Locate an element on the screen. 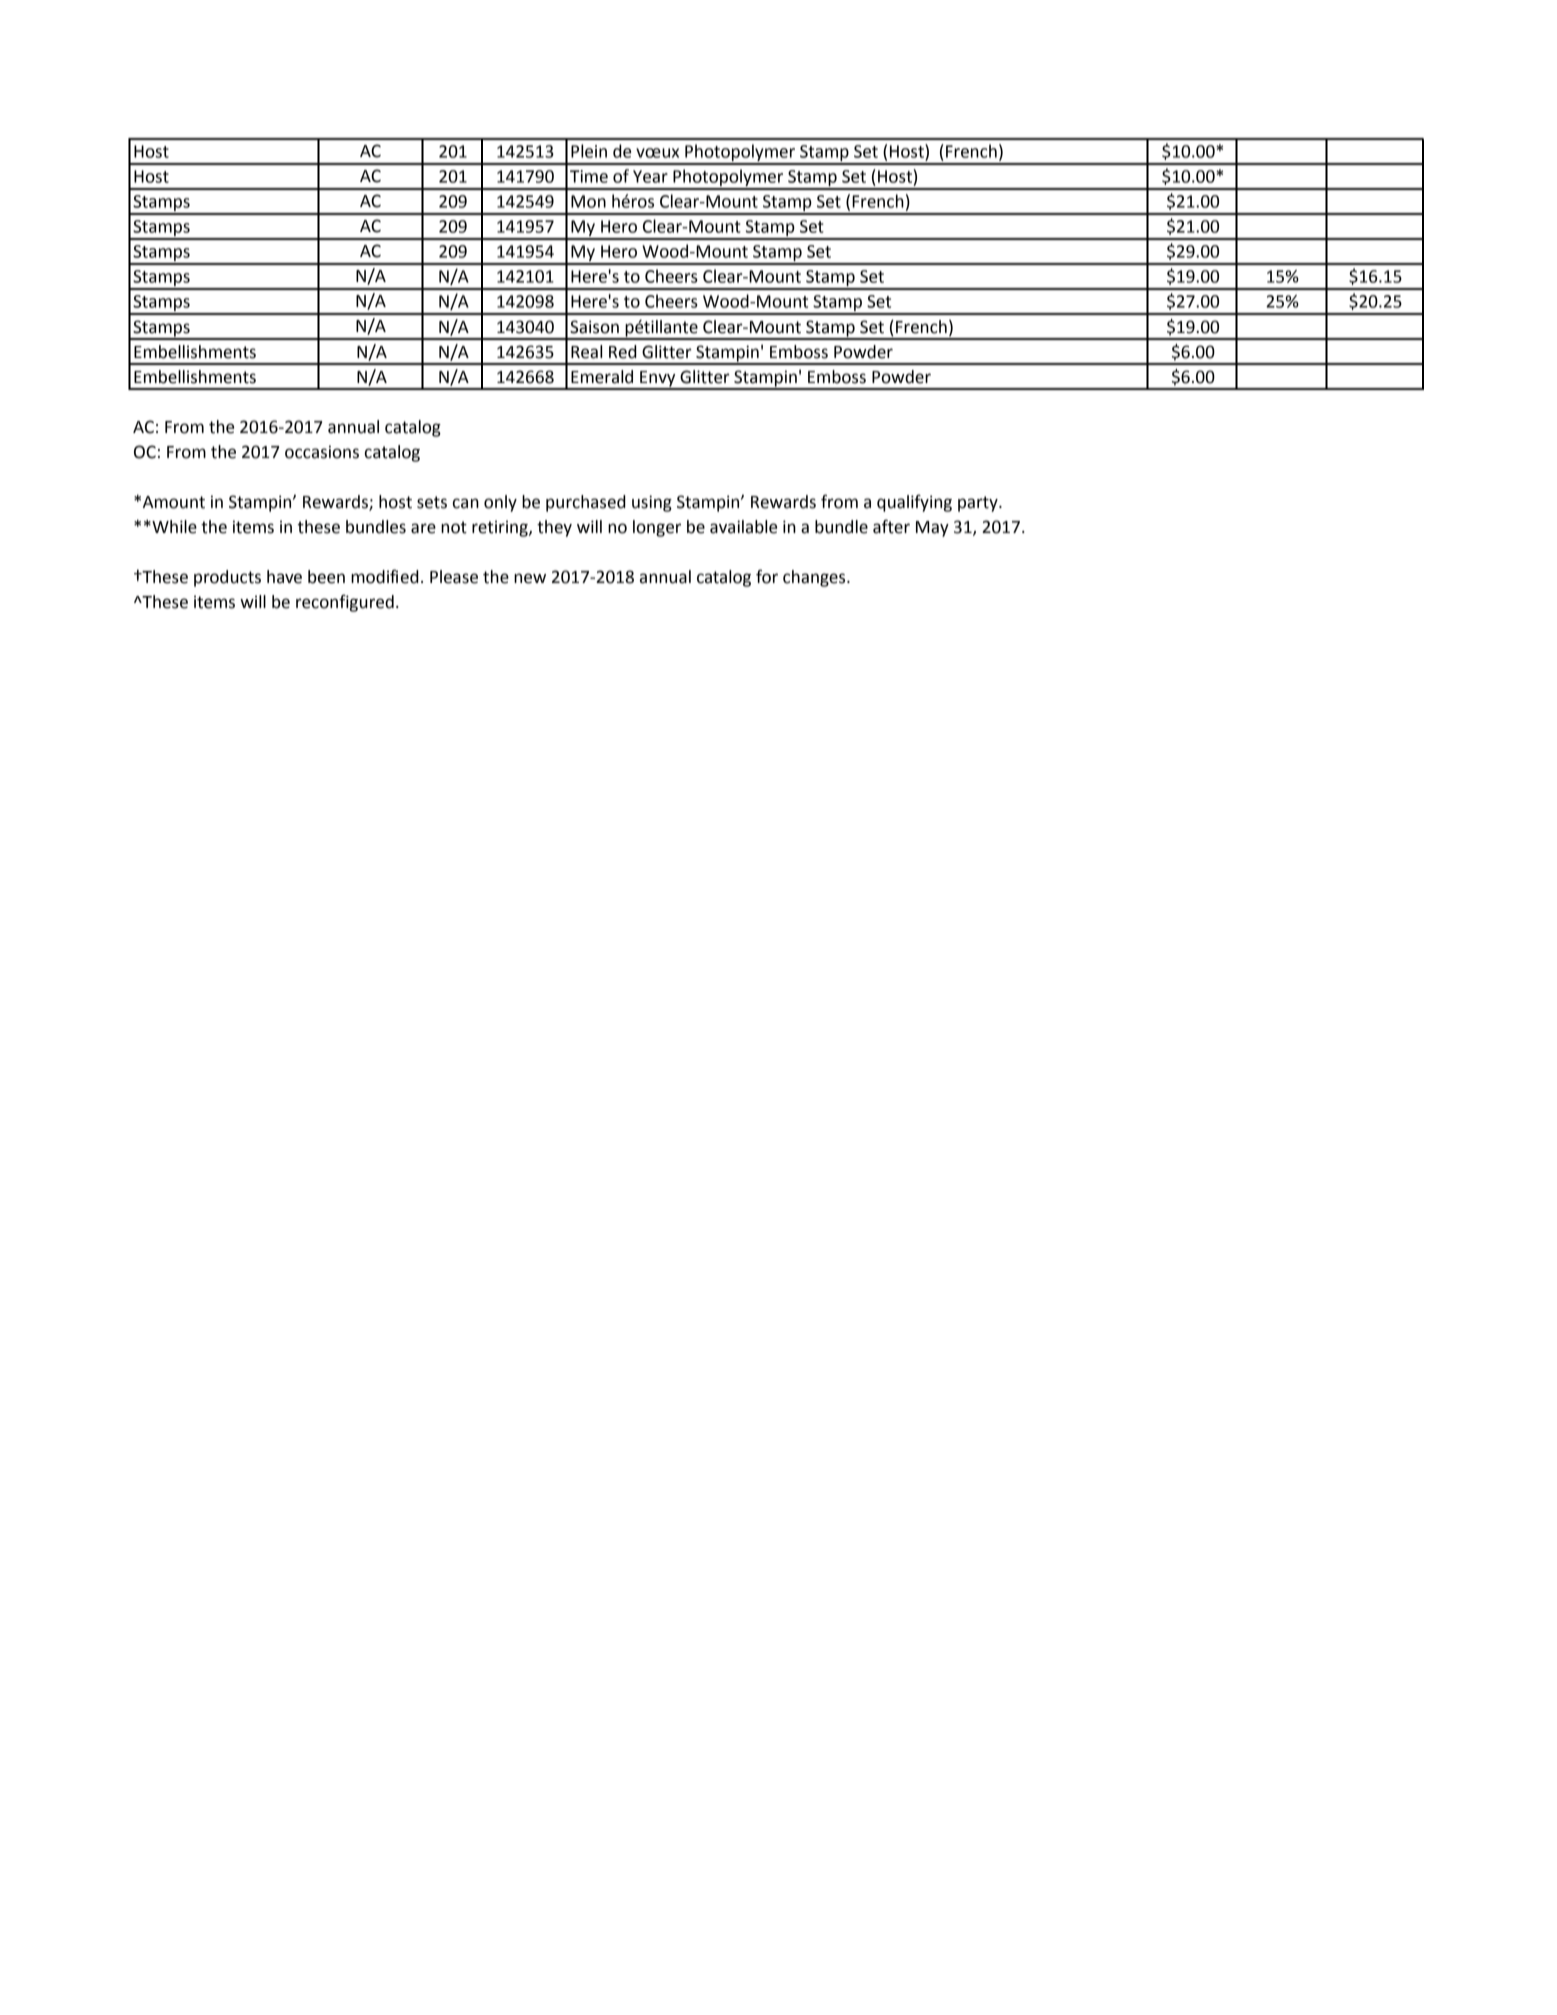 The height and width of the screenshot is (2015, 1557). new is located at coordinates (530, 578).
